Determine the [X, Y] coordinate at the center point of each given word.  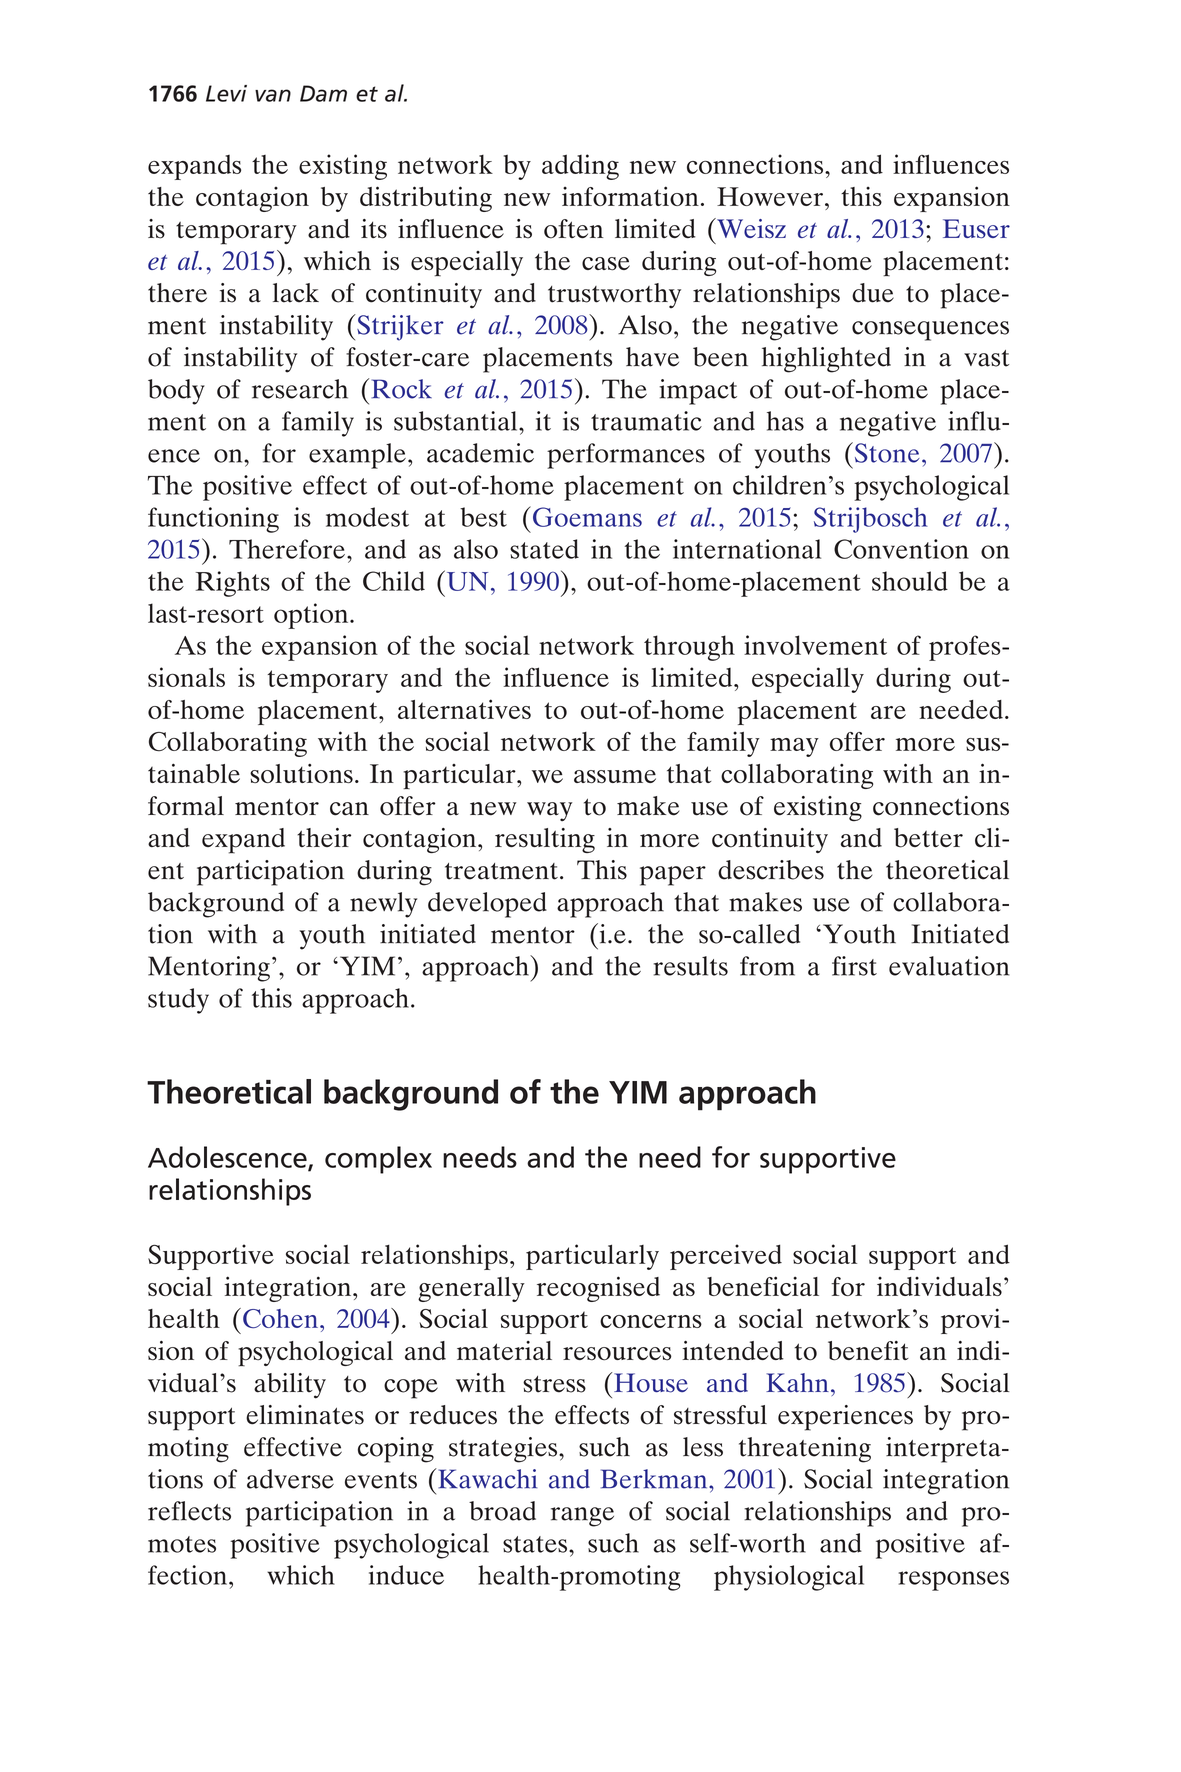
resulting [545, 840]
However [770, 196]
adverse [290, 1479]
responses [954, 1581]
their [324, 837]
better [928, 838]
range [582, 1517]
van [273, 95]
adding [580, 167]
